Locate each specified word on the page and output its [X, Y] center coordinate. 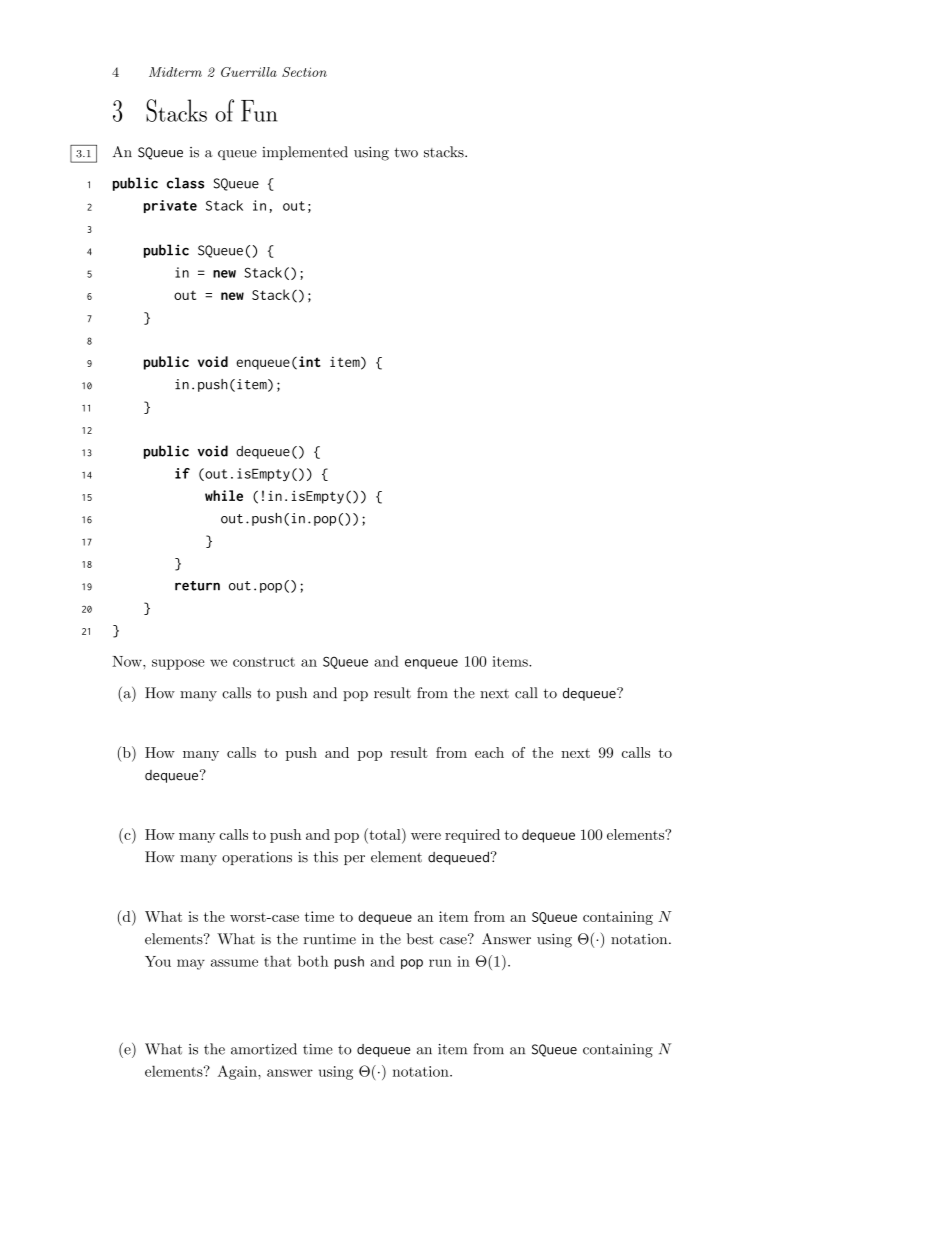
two [406, 153]
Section [304, 72]
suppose [178, 664]
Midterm [175, 72]
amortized [264, 1049]
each [489, 752]
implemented [305, 153]
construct [264, 662]
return [197, 586]
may [191, 964]
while [224, 495]
